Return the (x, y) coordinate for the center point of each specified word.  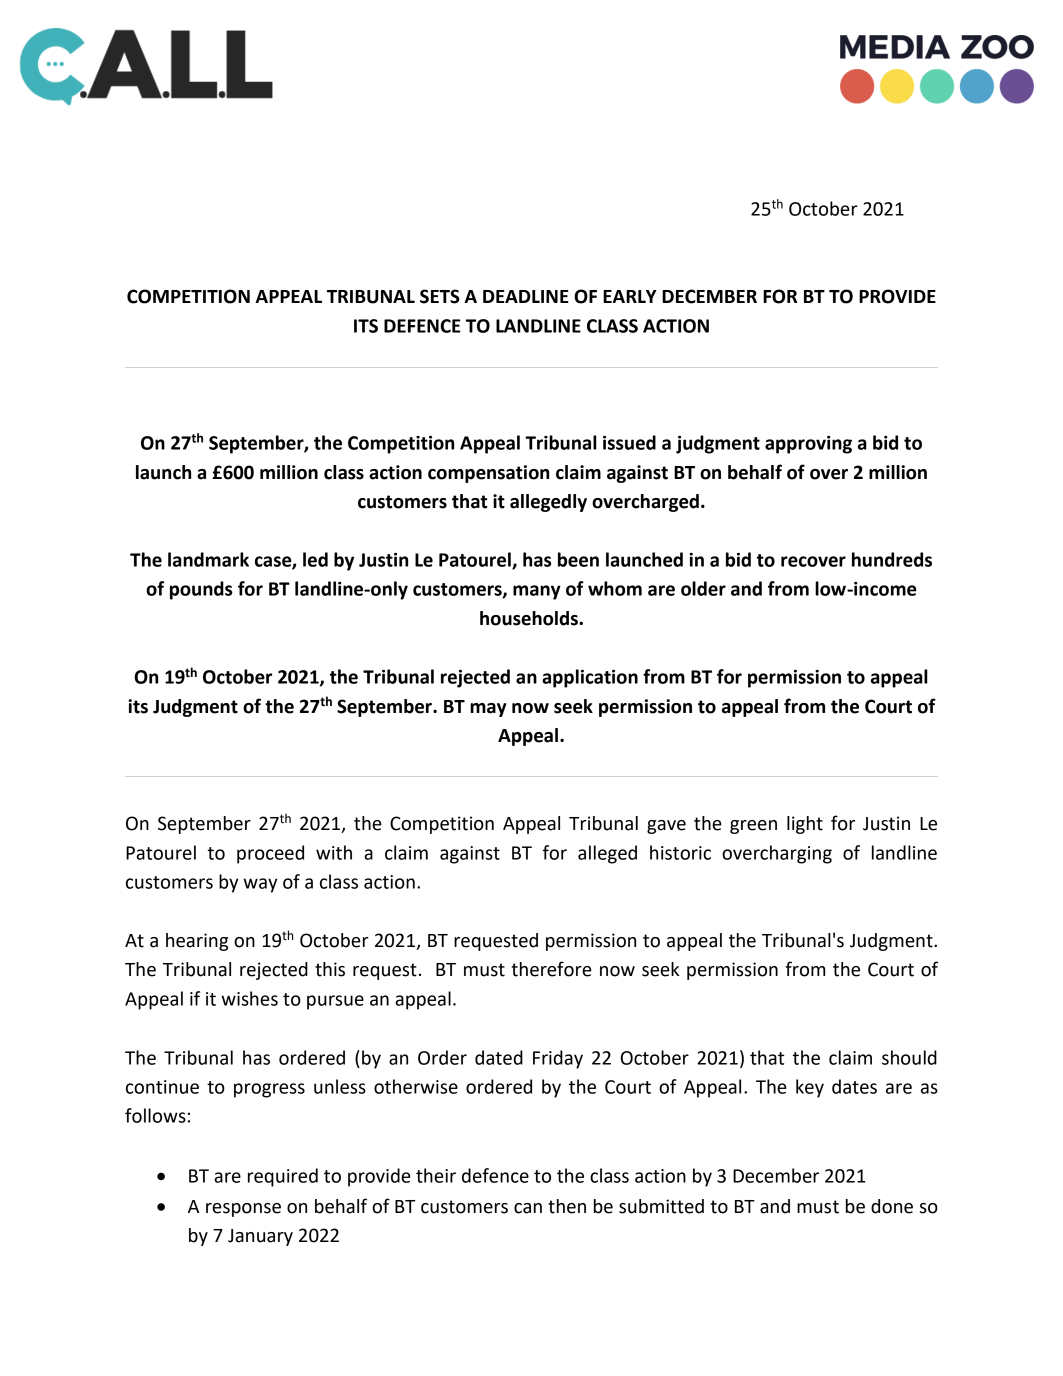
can (528, 1208)
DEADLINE (526, 296)
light (805, 825)
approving (808, 445)
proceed (270, 854)
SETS (440, 296)
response (243, 1210)
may (488, 710)
